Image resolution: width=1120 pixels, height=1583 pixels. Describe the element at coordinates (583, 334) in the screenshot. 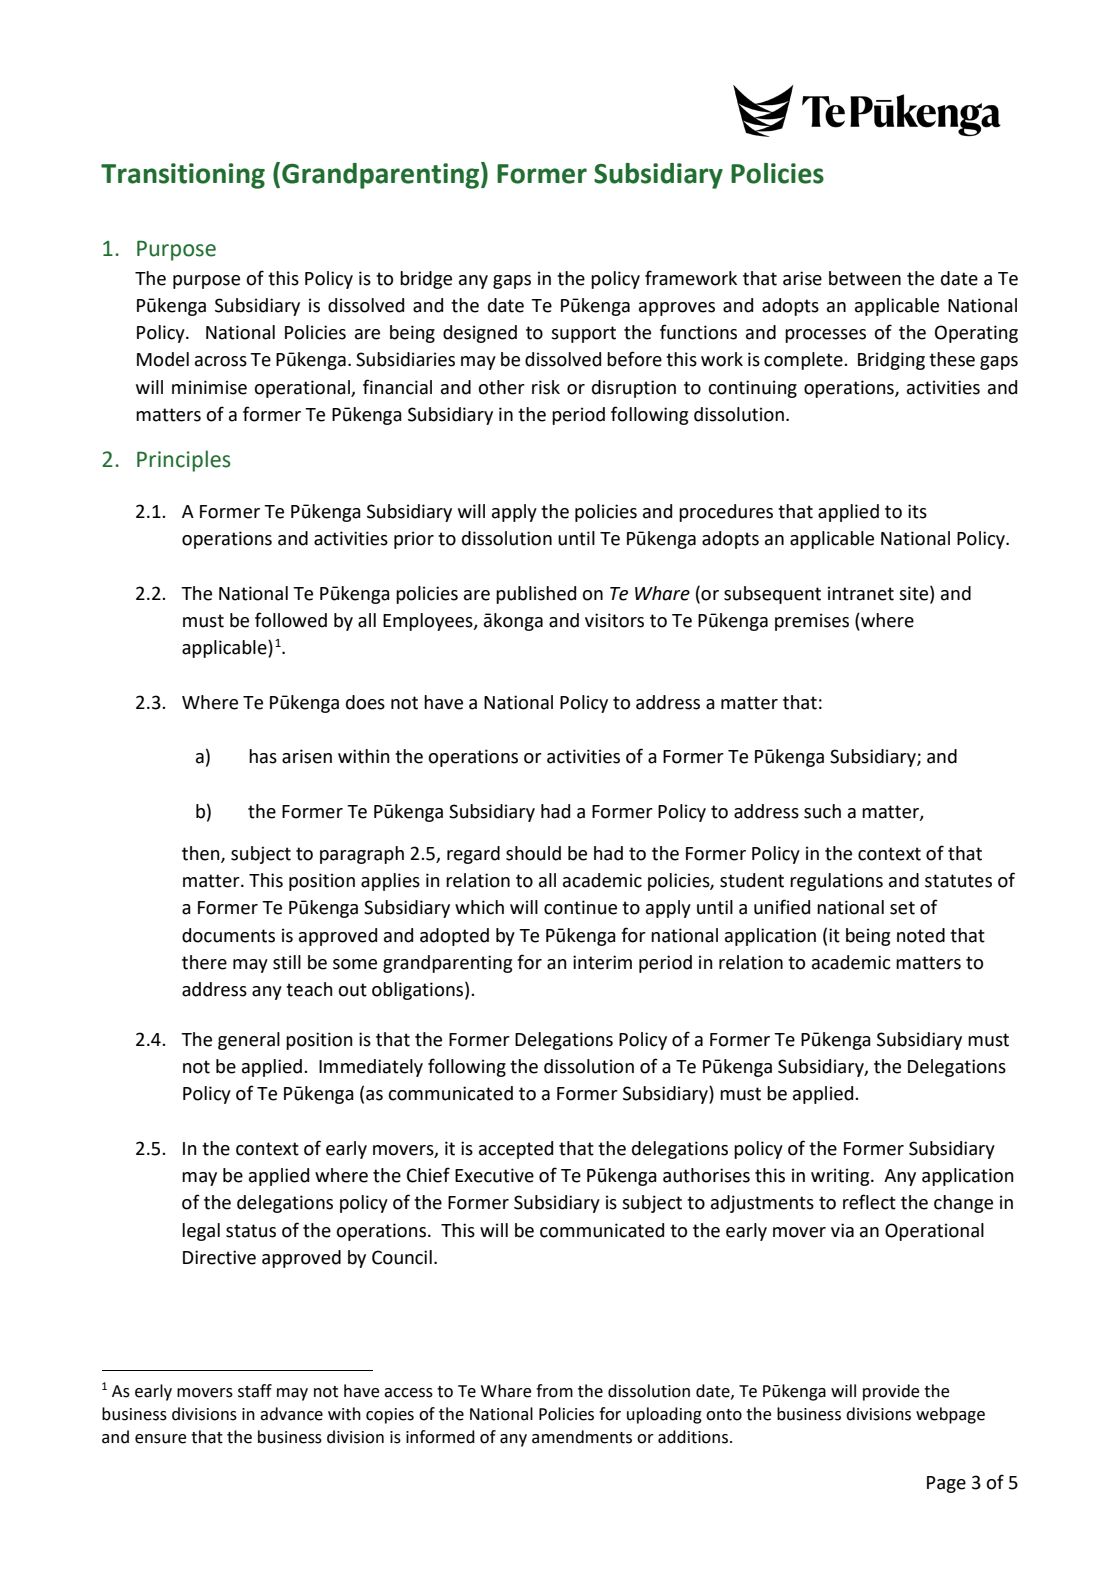

I see `support` at that location.
